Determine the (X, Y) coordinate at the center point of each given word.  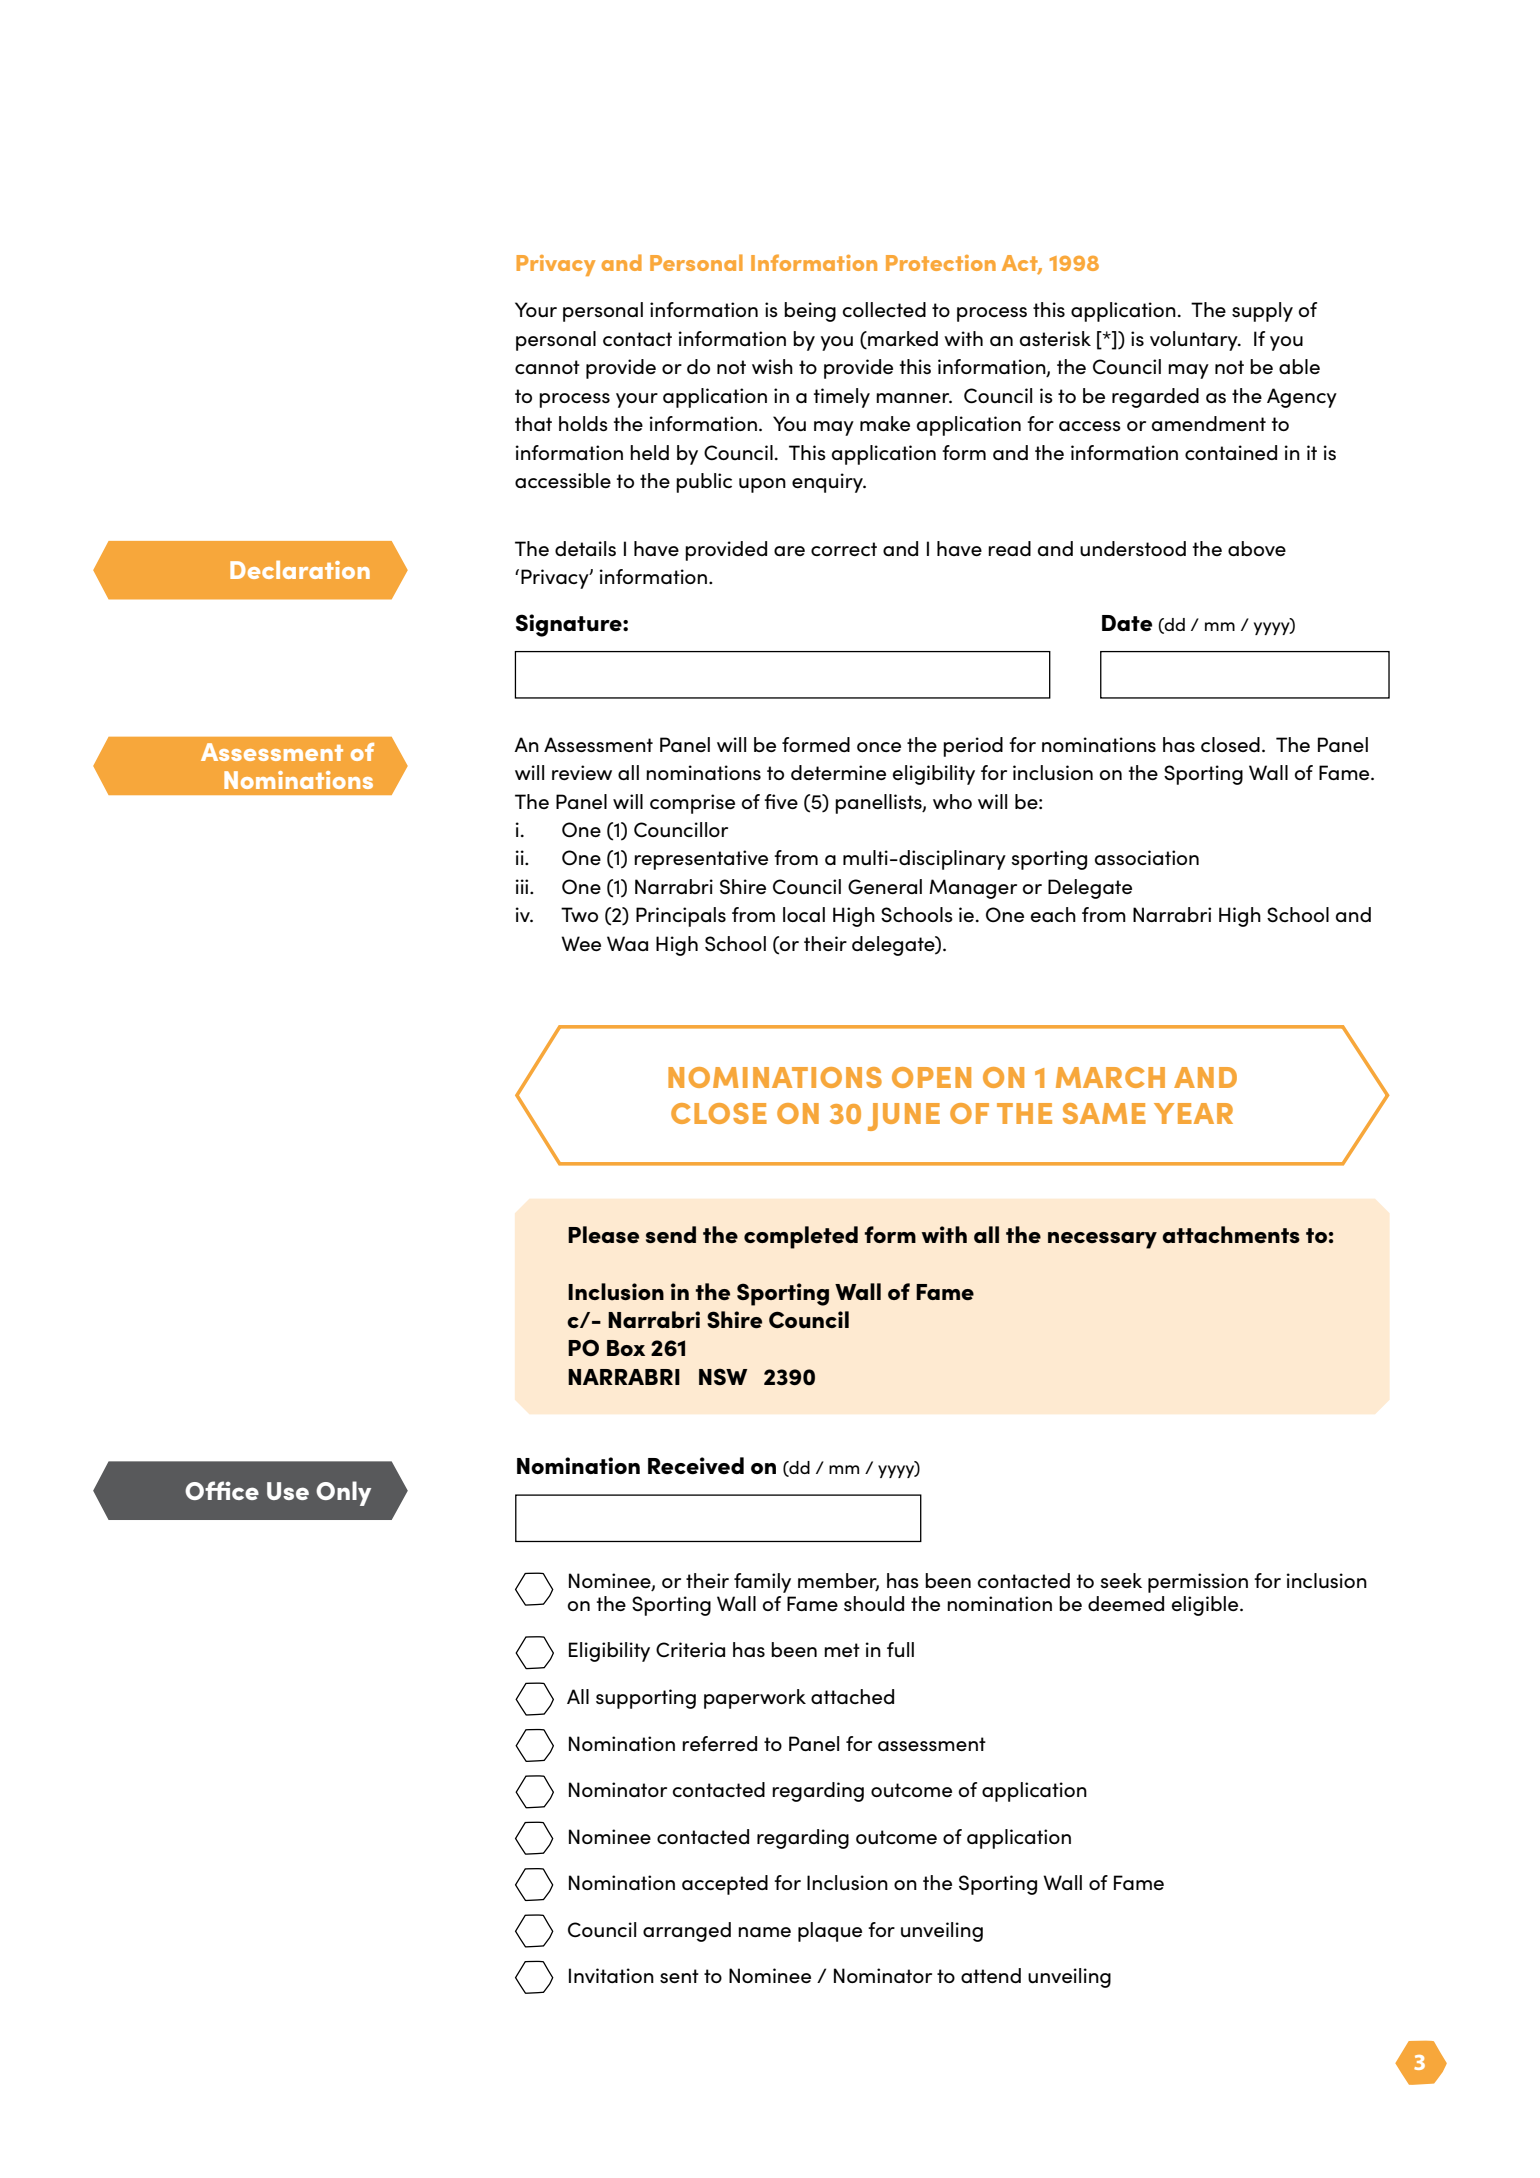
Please (603, 1234)
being (810, 312)
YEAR (1193, 1113)
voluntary (1195, 341)
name (764, 1932)
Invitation (611, 1975)
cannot (547, 367)
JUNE (904, 1117)
